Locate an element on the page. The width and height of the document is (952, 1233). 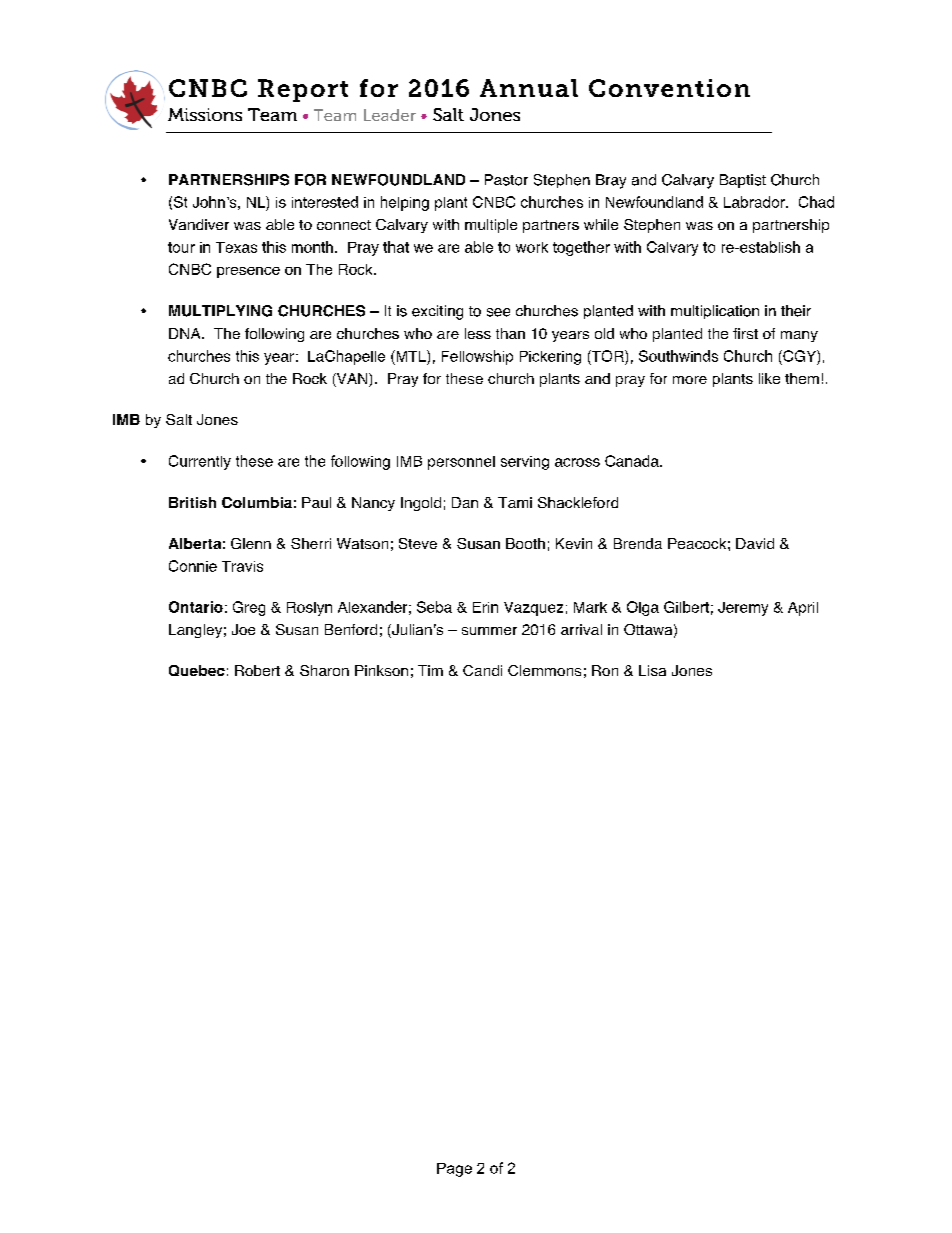
Page is located at coordinates (454, 1170).
